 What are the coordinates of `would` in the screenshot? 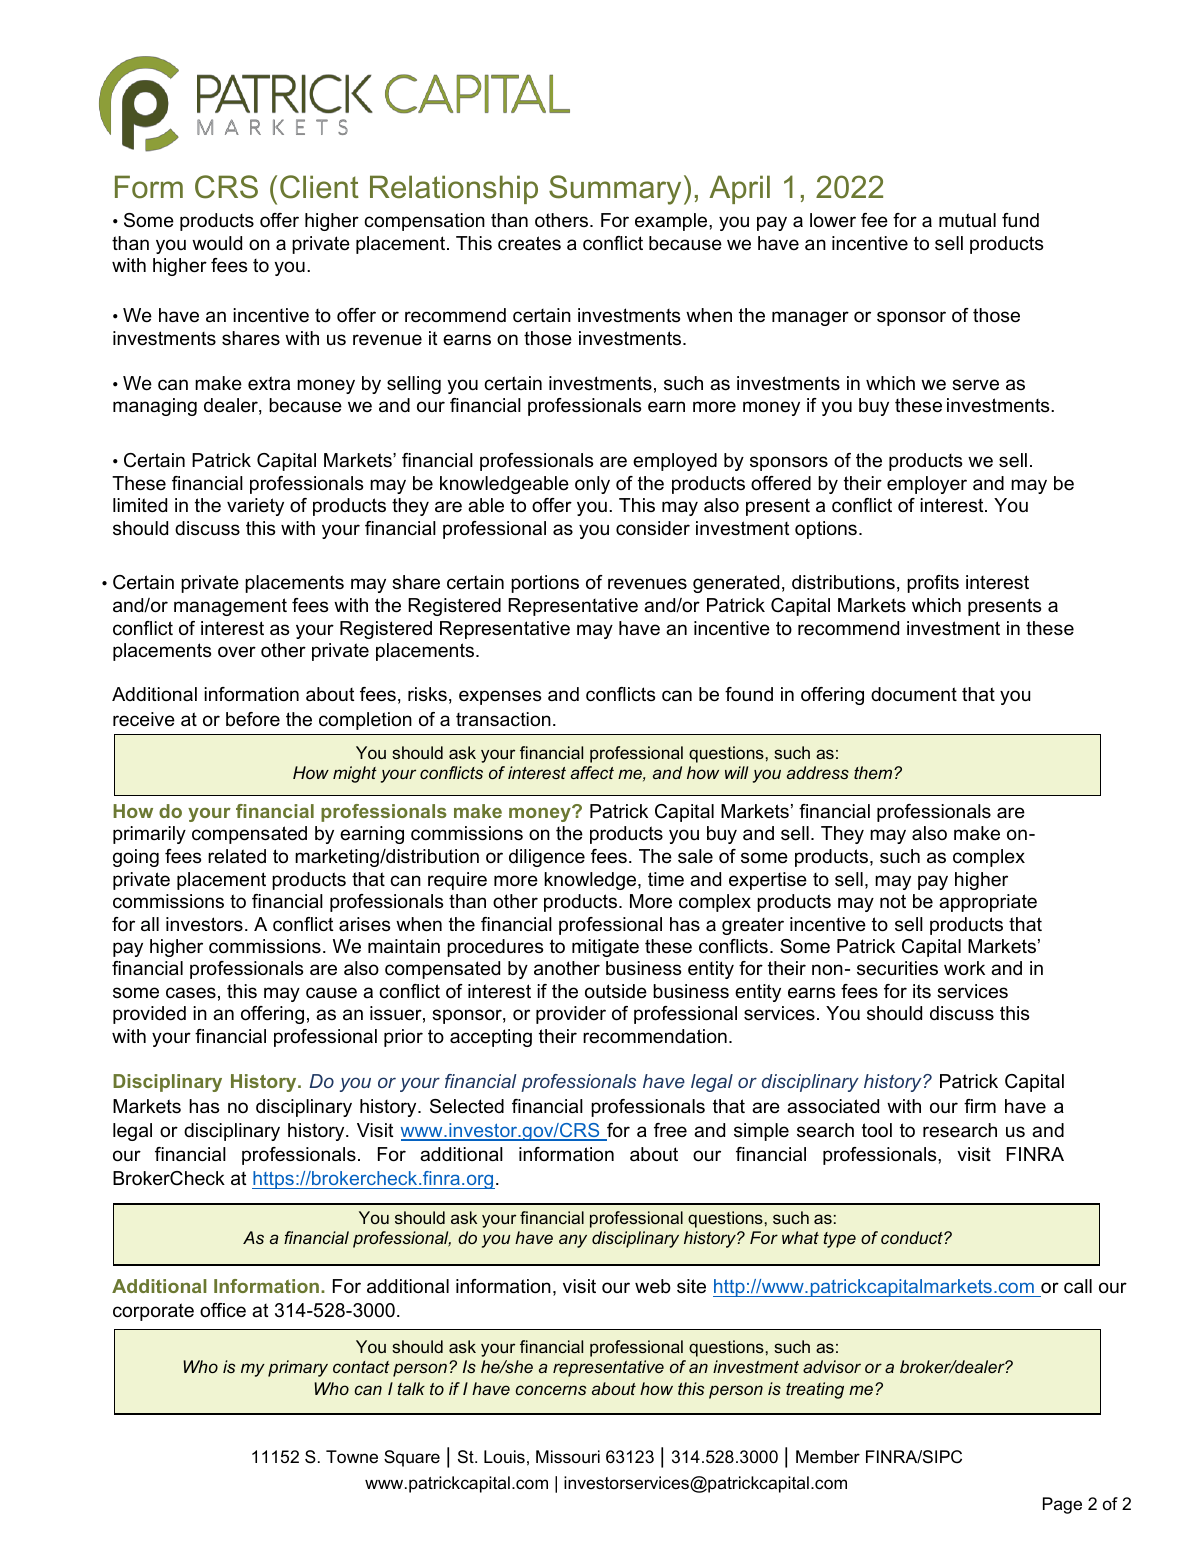 It's located at (217, 243).
